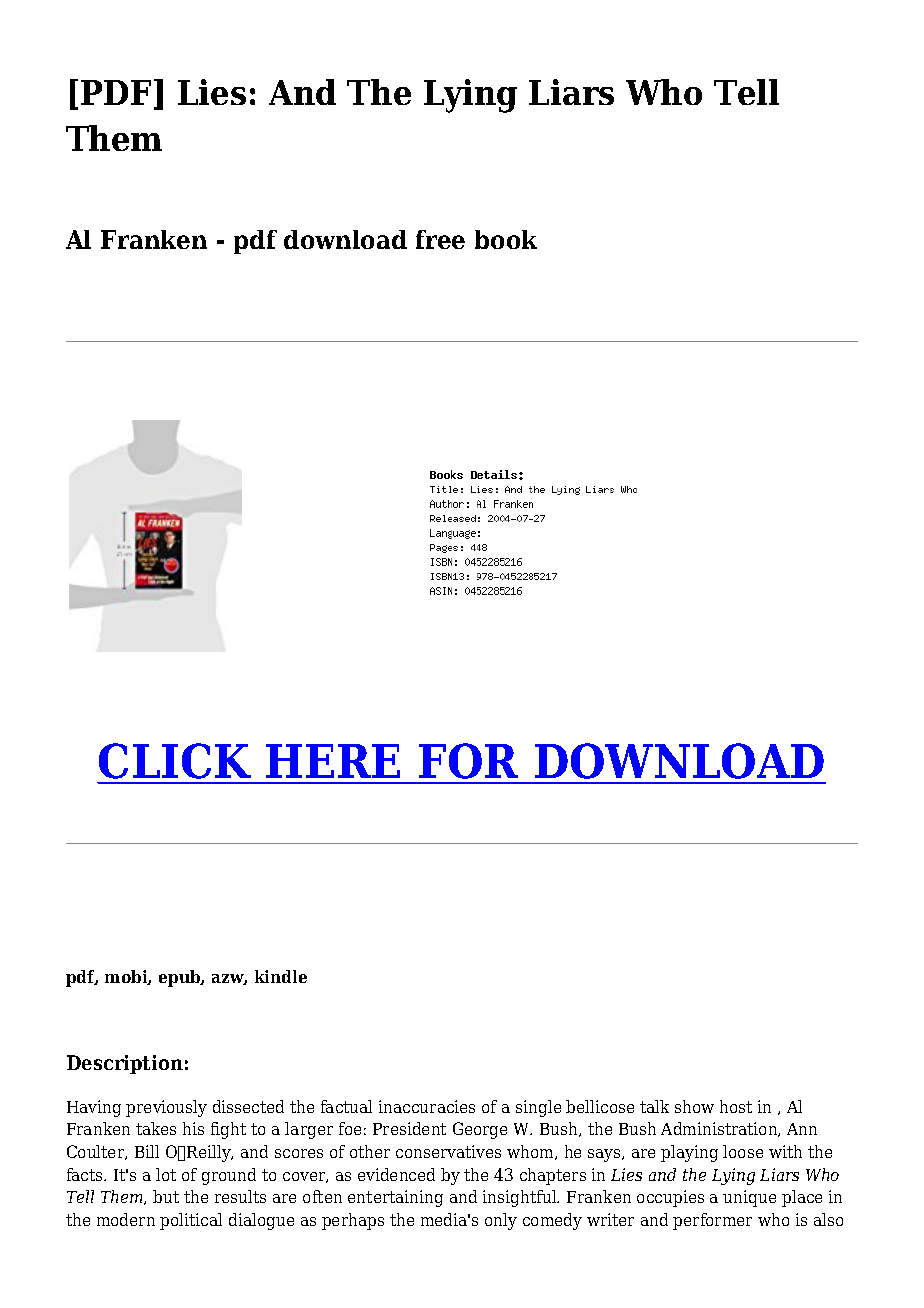  Describe the element at coordinates (281, 976) in the screenshot. I see `kindle` at that location.
